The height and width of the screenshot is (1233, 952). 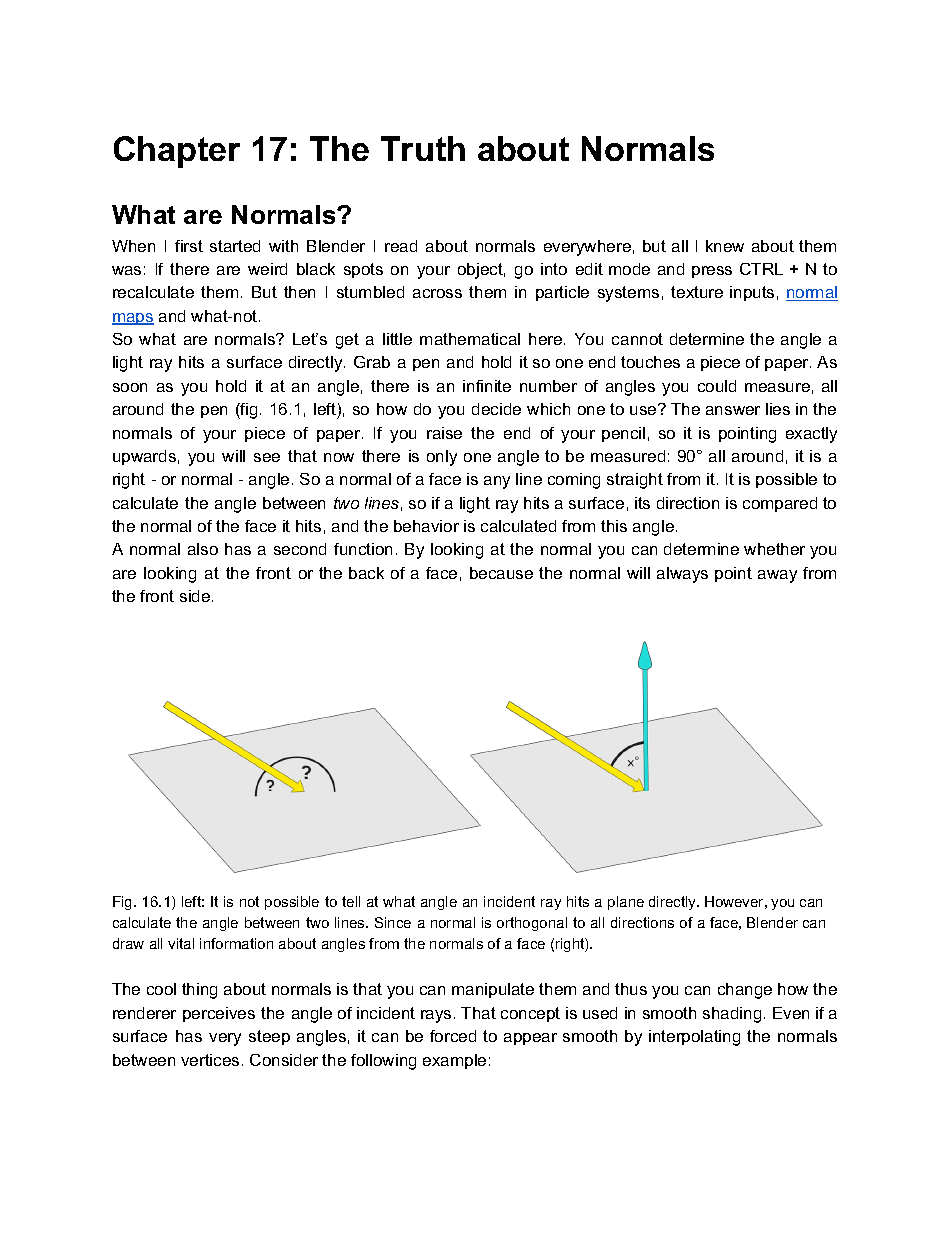 I want to click on Truth, so click(x=423, y=148).
